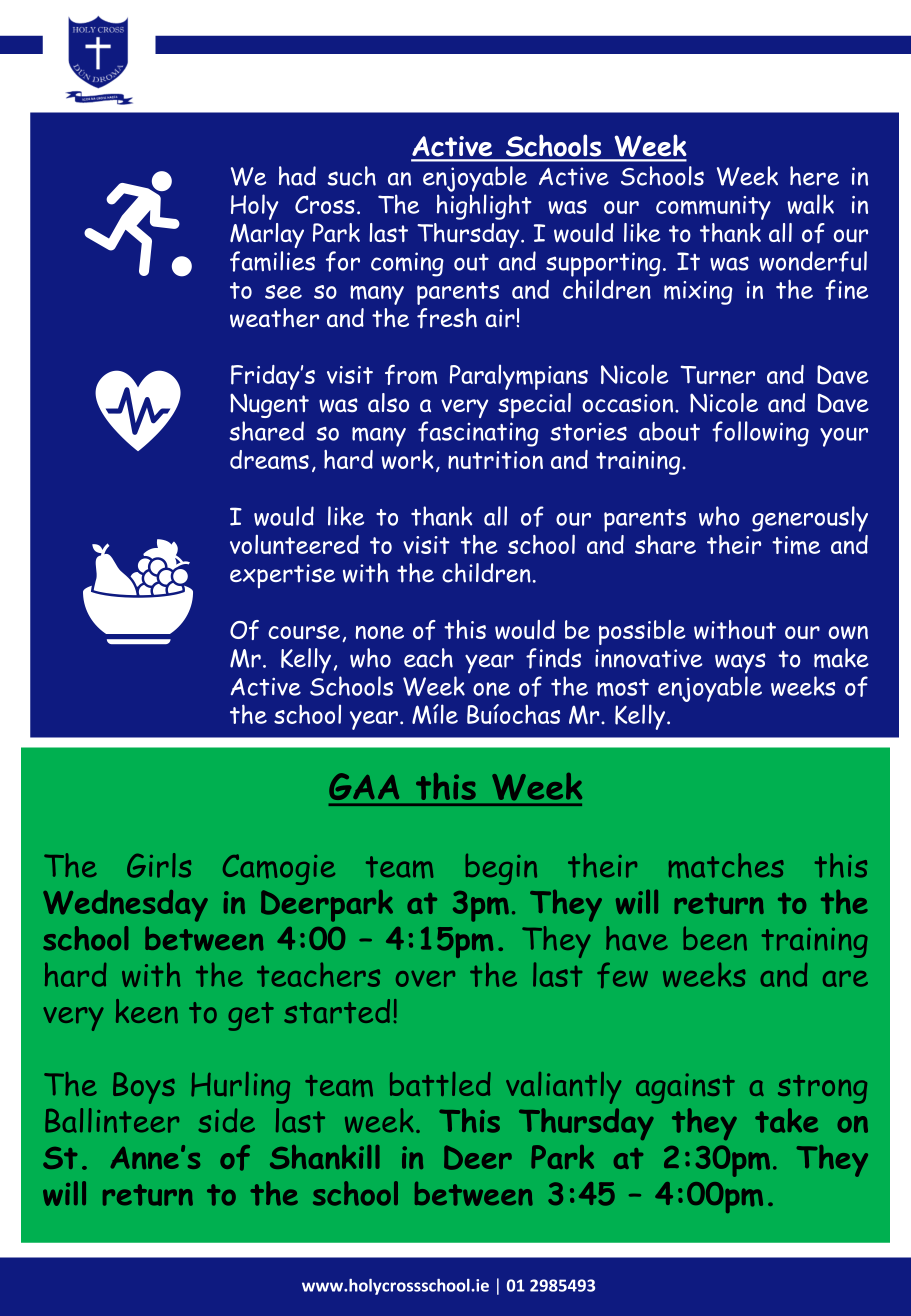 This page has height=1316, width=911. Describe the element at coordinates (159, 865) in the page. I see `Girls` at that location.
